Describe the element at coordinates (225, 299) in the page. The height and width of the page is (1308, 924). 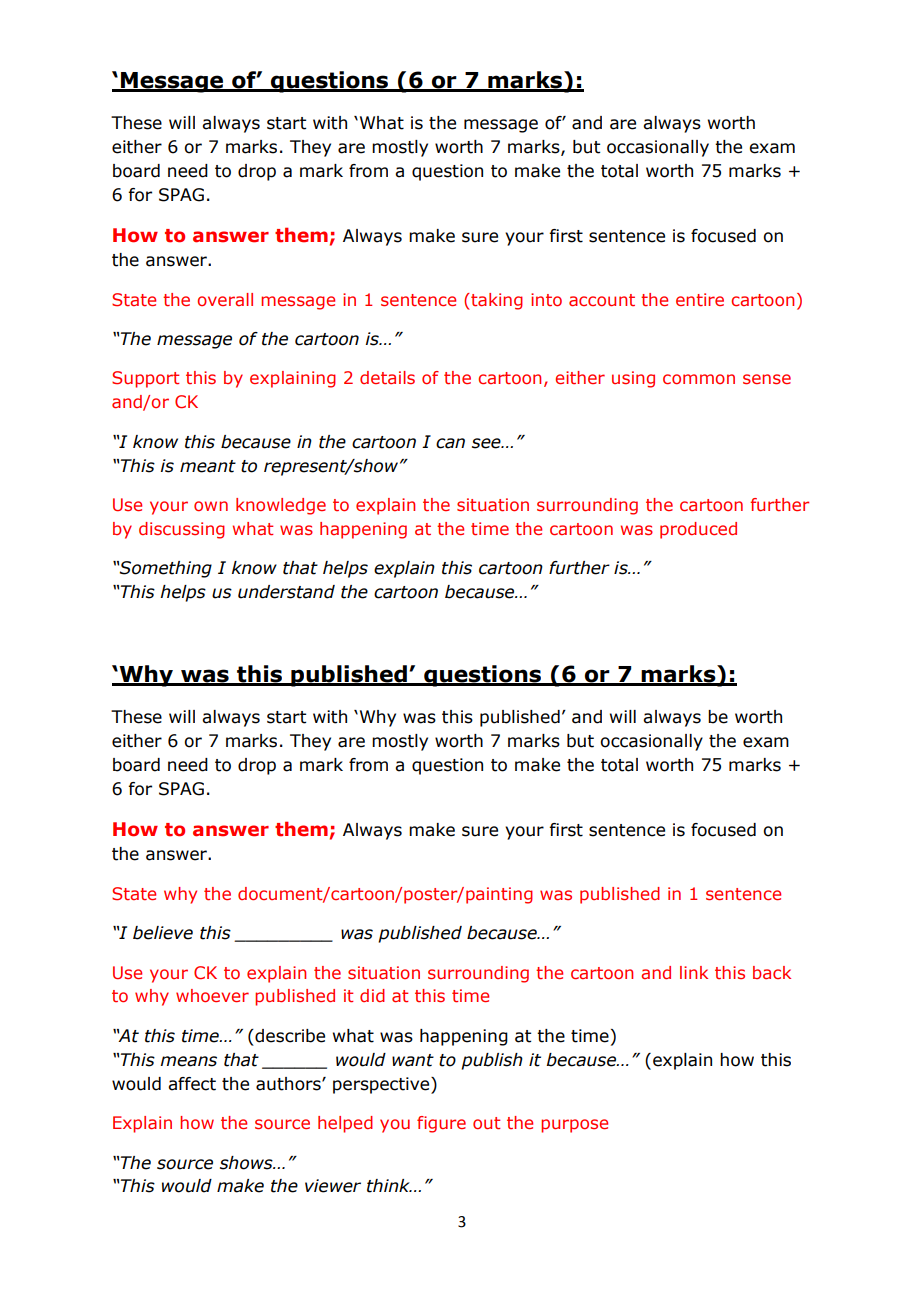
I see `overall` at that location.
